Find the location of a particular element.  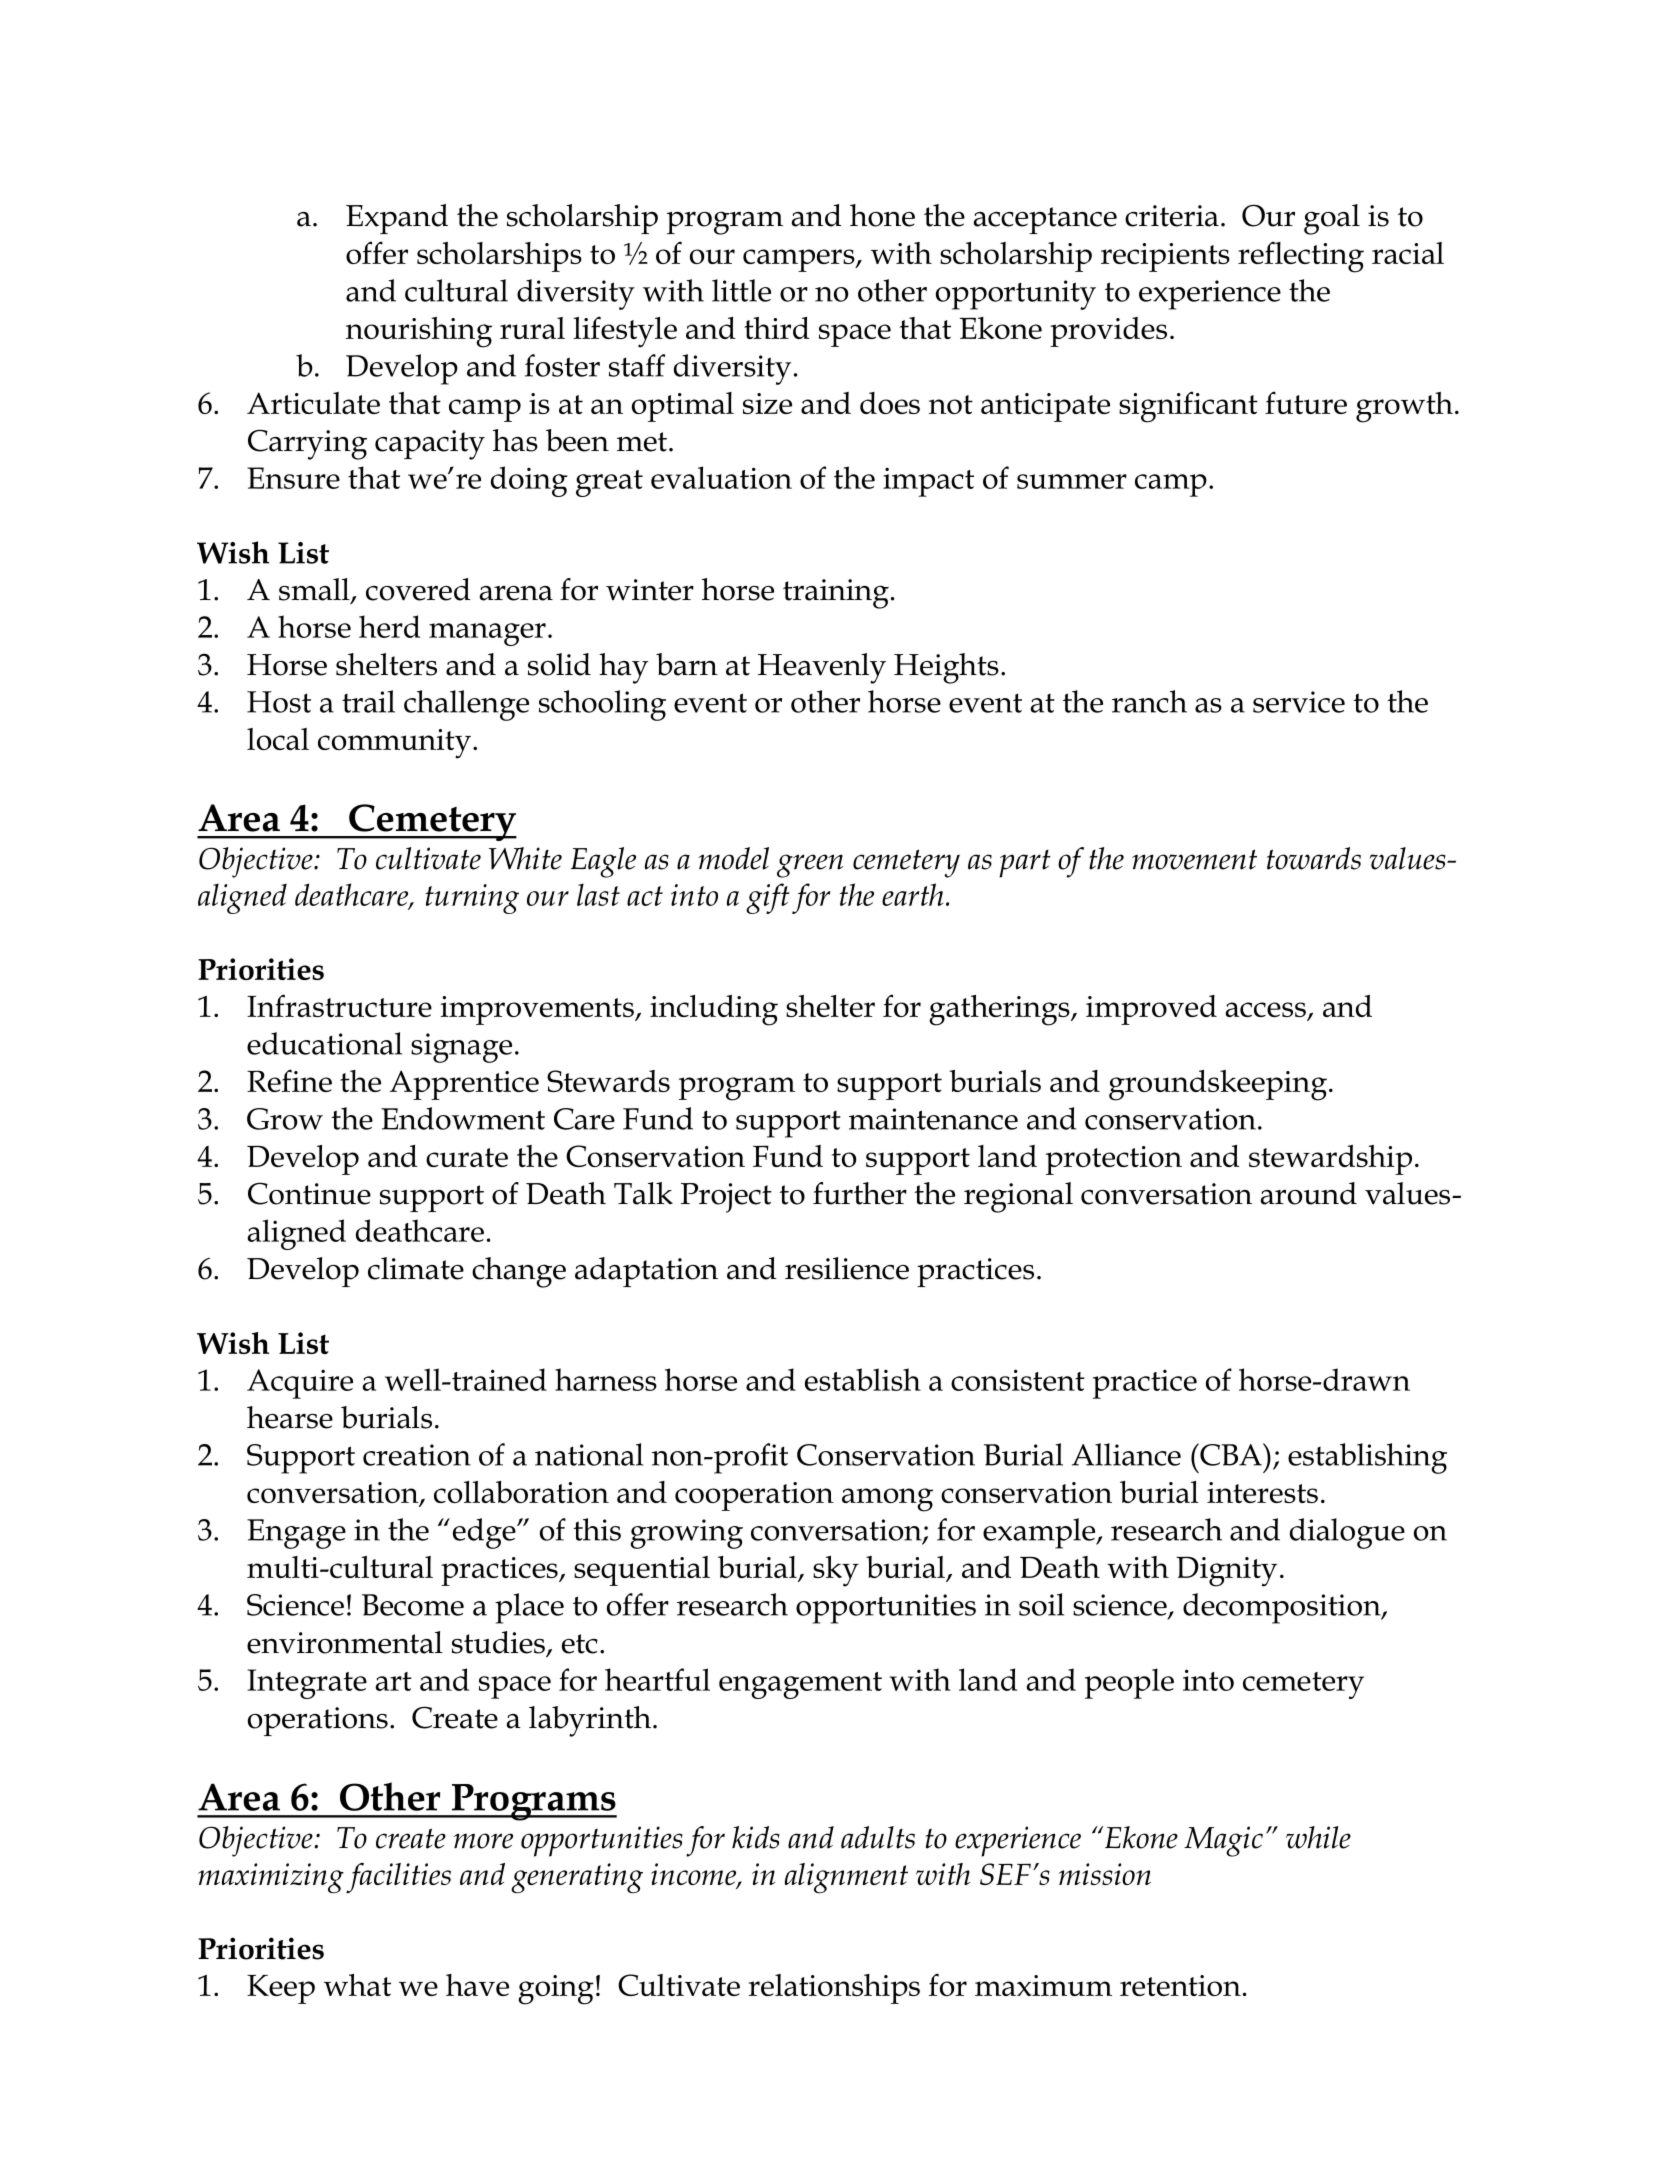

maintenance is located at coordinates (933, 1119).
